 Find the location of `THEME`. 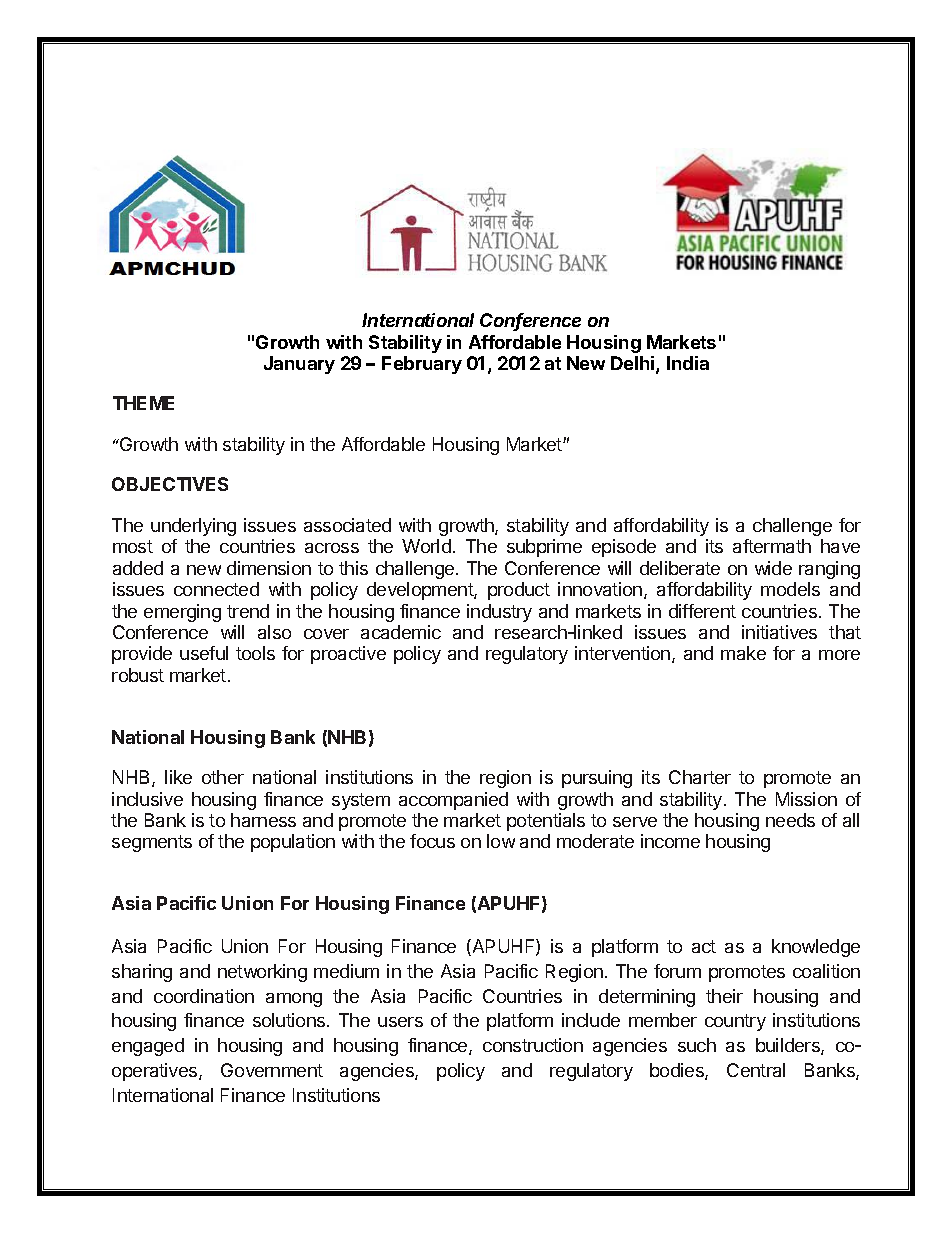

THEME is located at coordinates (143, 403).
